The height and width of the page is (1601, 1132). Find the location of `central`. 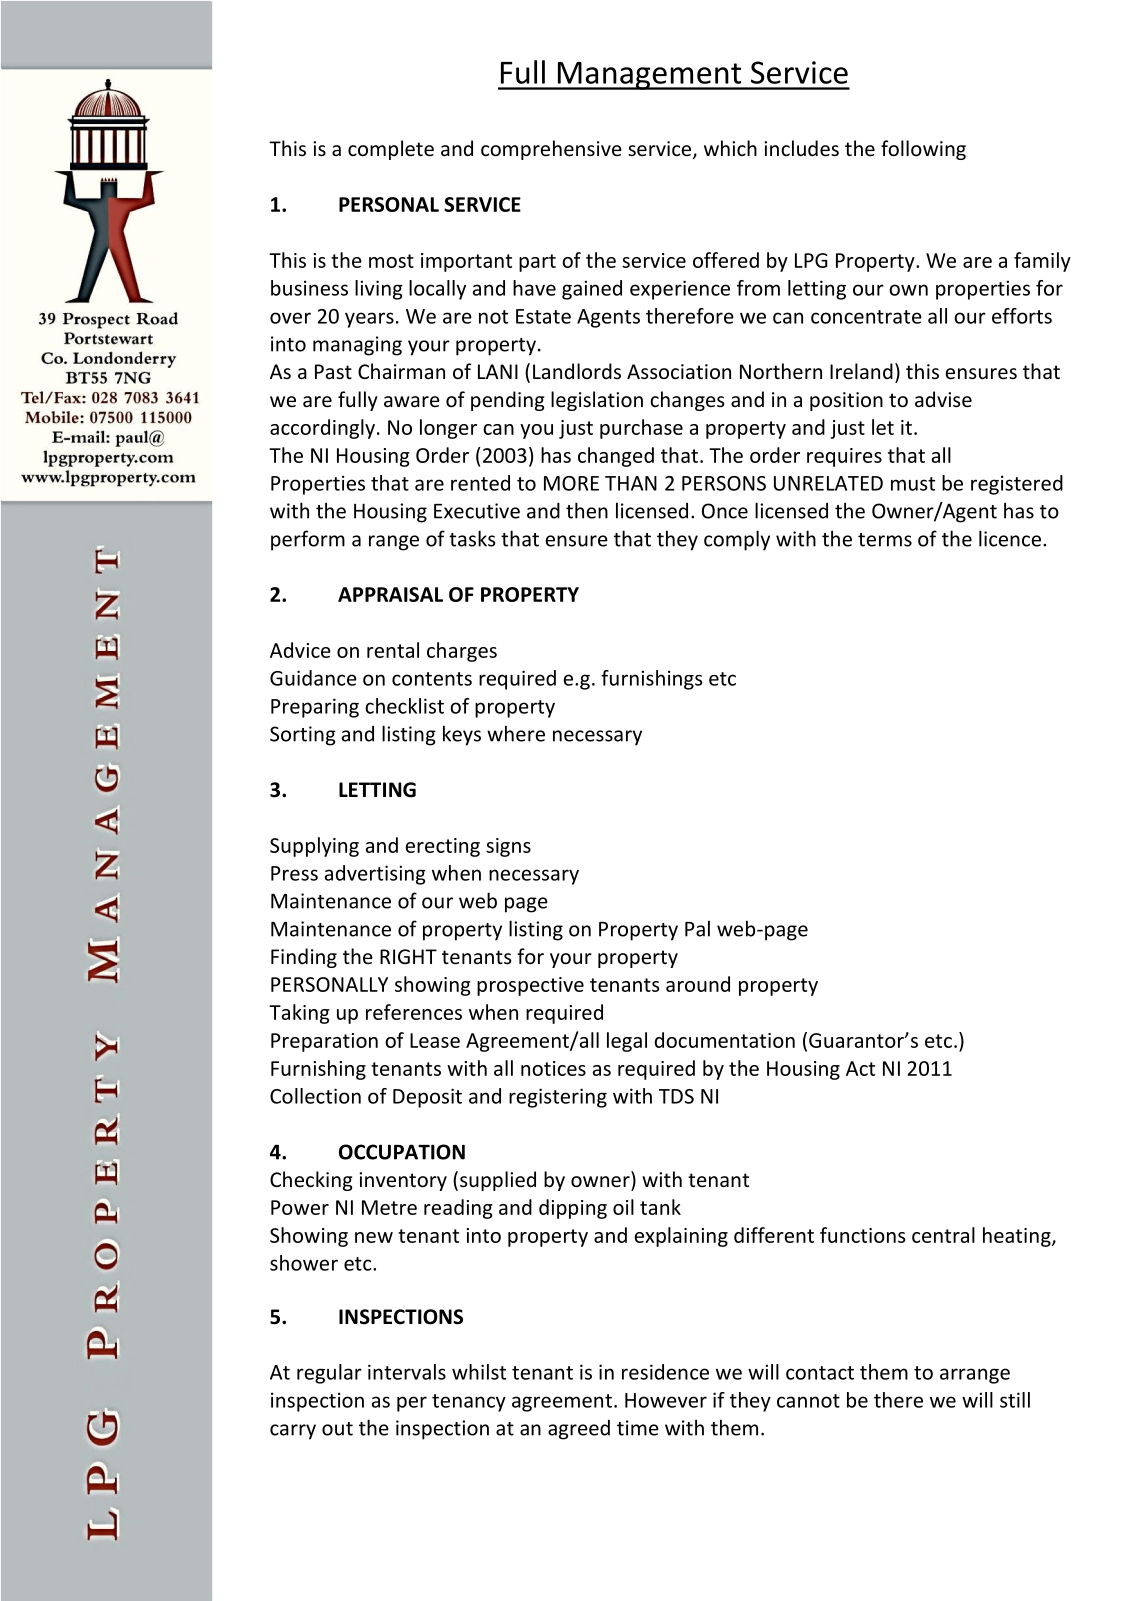

central is located at coordinates (943, 1235).
